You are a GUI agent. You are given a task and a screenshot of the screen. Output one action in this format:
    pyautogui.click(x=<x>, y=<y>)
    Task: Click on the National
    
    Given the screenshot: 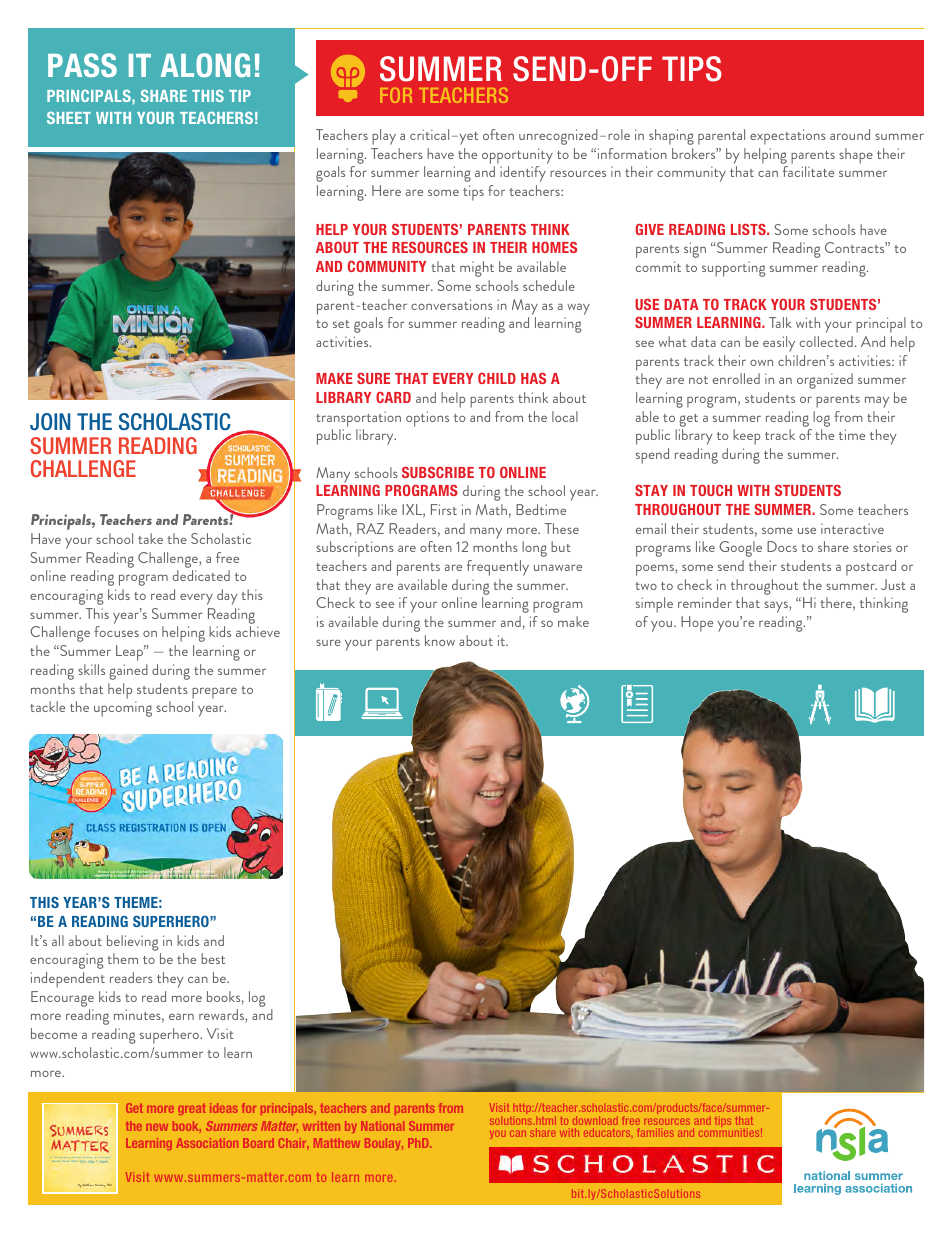 What is the action you would take?
    pyautogui.click(x=382, y=1126)
